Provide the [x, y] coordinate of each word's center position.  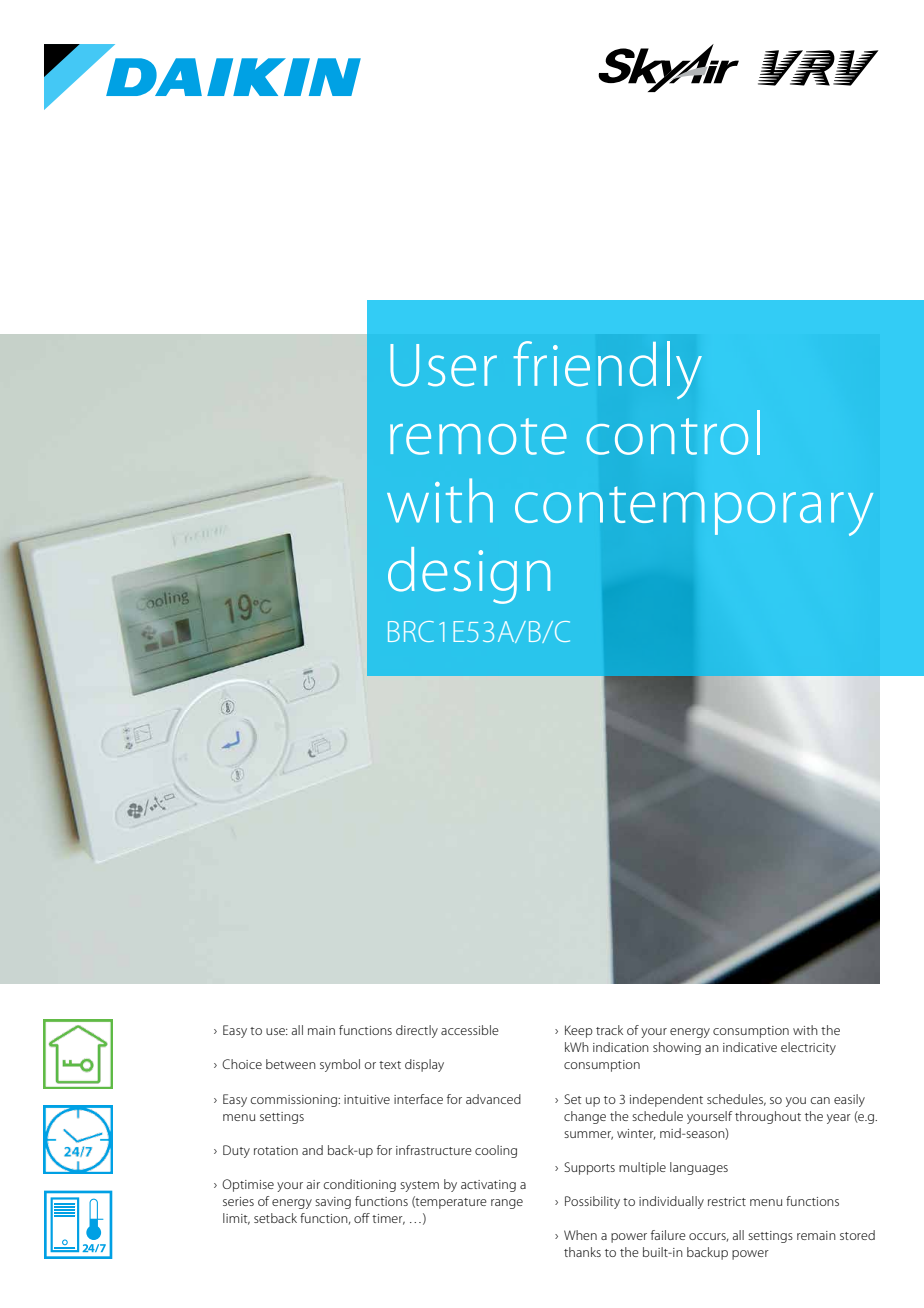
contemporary [694, 511]
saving [333, 1203]
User [443, 365]
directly [417, 1031]
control [673, 432]
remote [478, 436]
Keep [579, 1031]
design [469, 575]
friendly [607, 370]
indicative [750, 1047]
